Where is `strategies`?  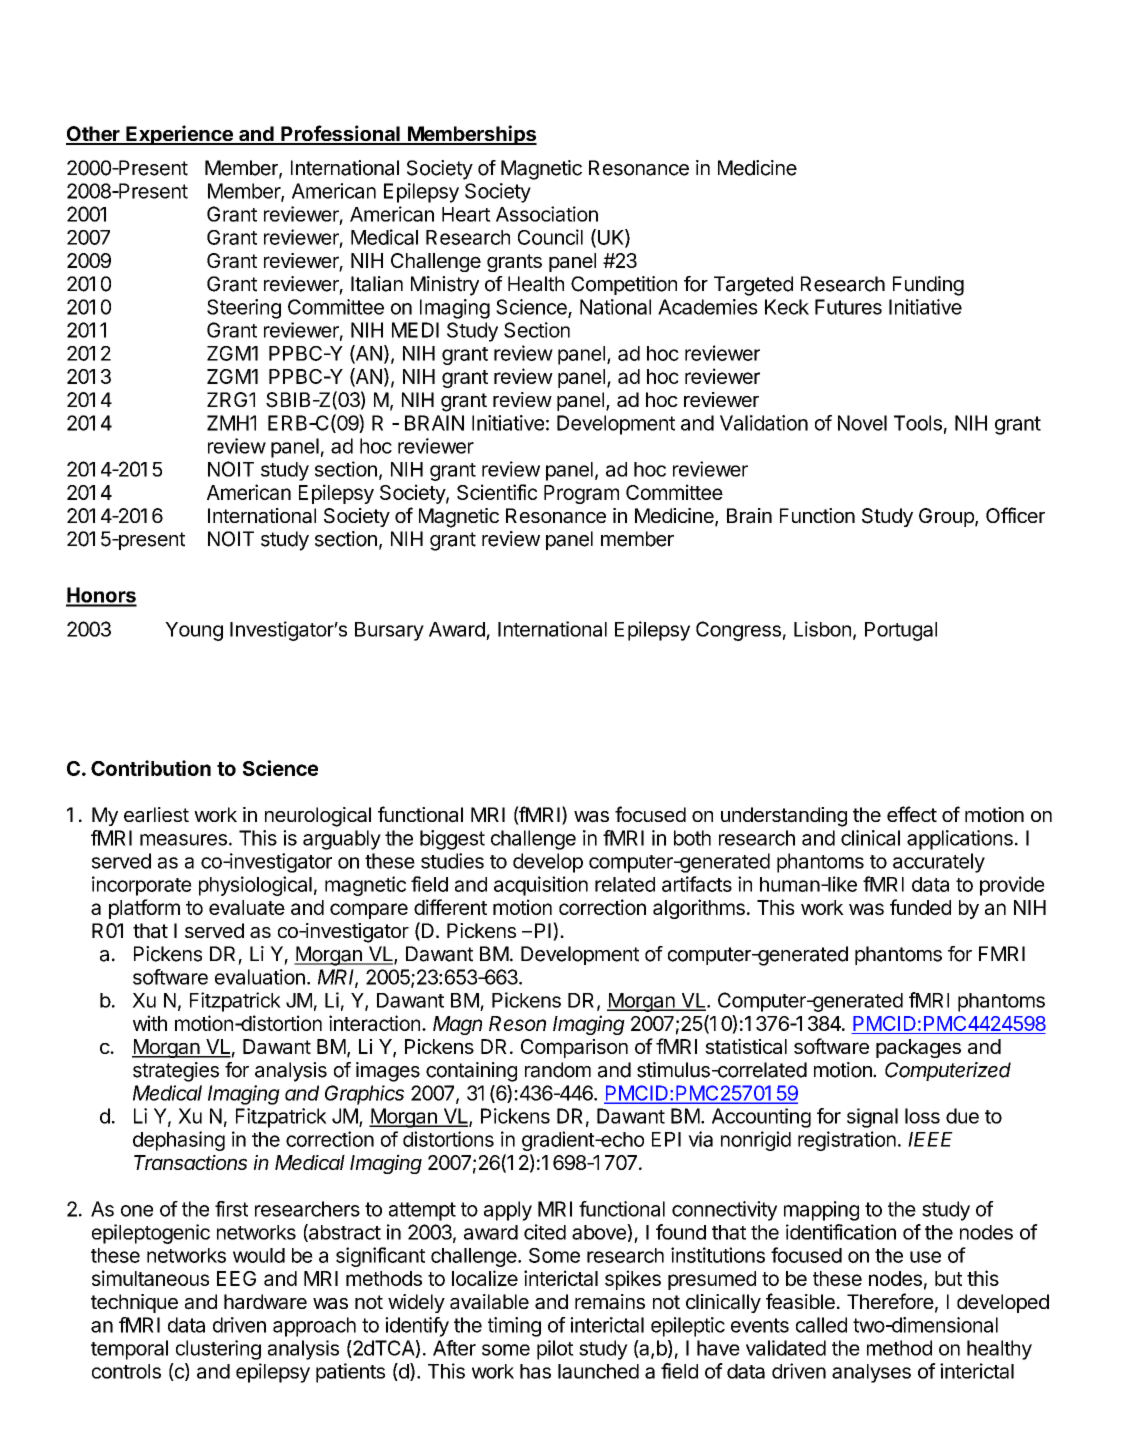
strategies is located at coordinates (176, 1072).
